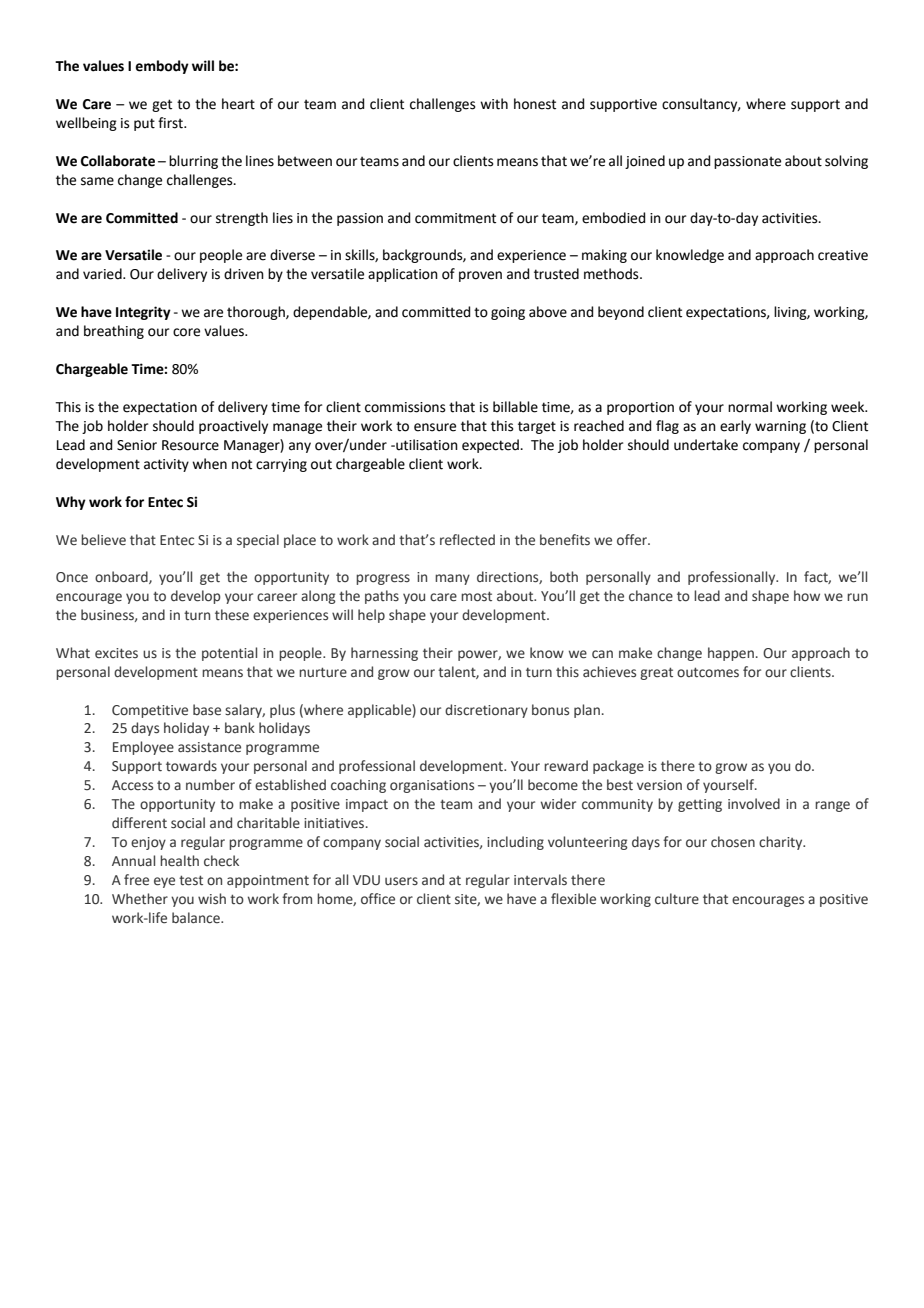  What do you see at coordinates (162, 67) in the page?
I see `embody` at bounding box center [162, 67].
